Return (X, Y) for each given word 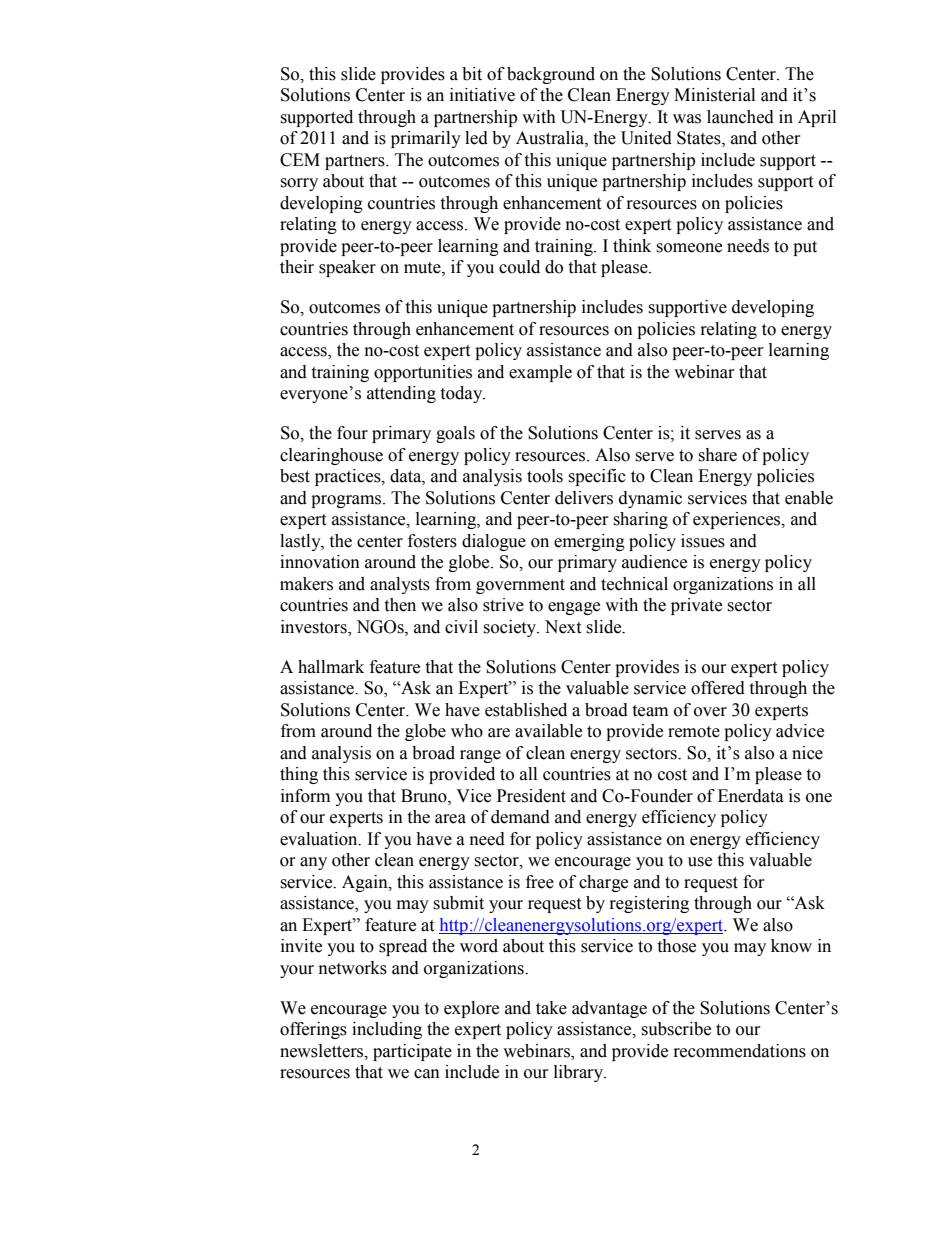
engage (574, 608)
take (551, 1008)
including (387, 1030)
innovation (320, 562)
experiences (738, 520)
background (551, 75)
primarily (426, 139)
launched (740, 117)
